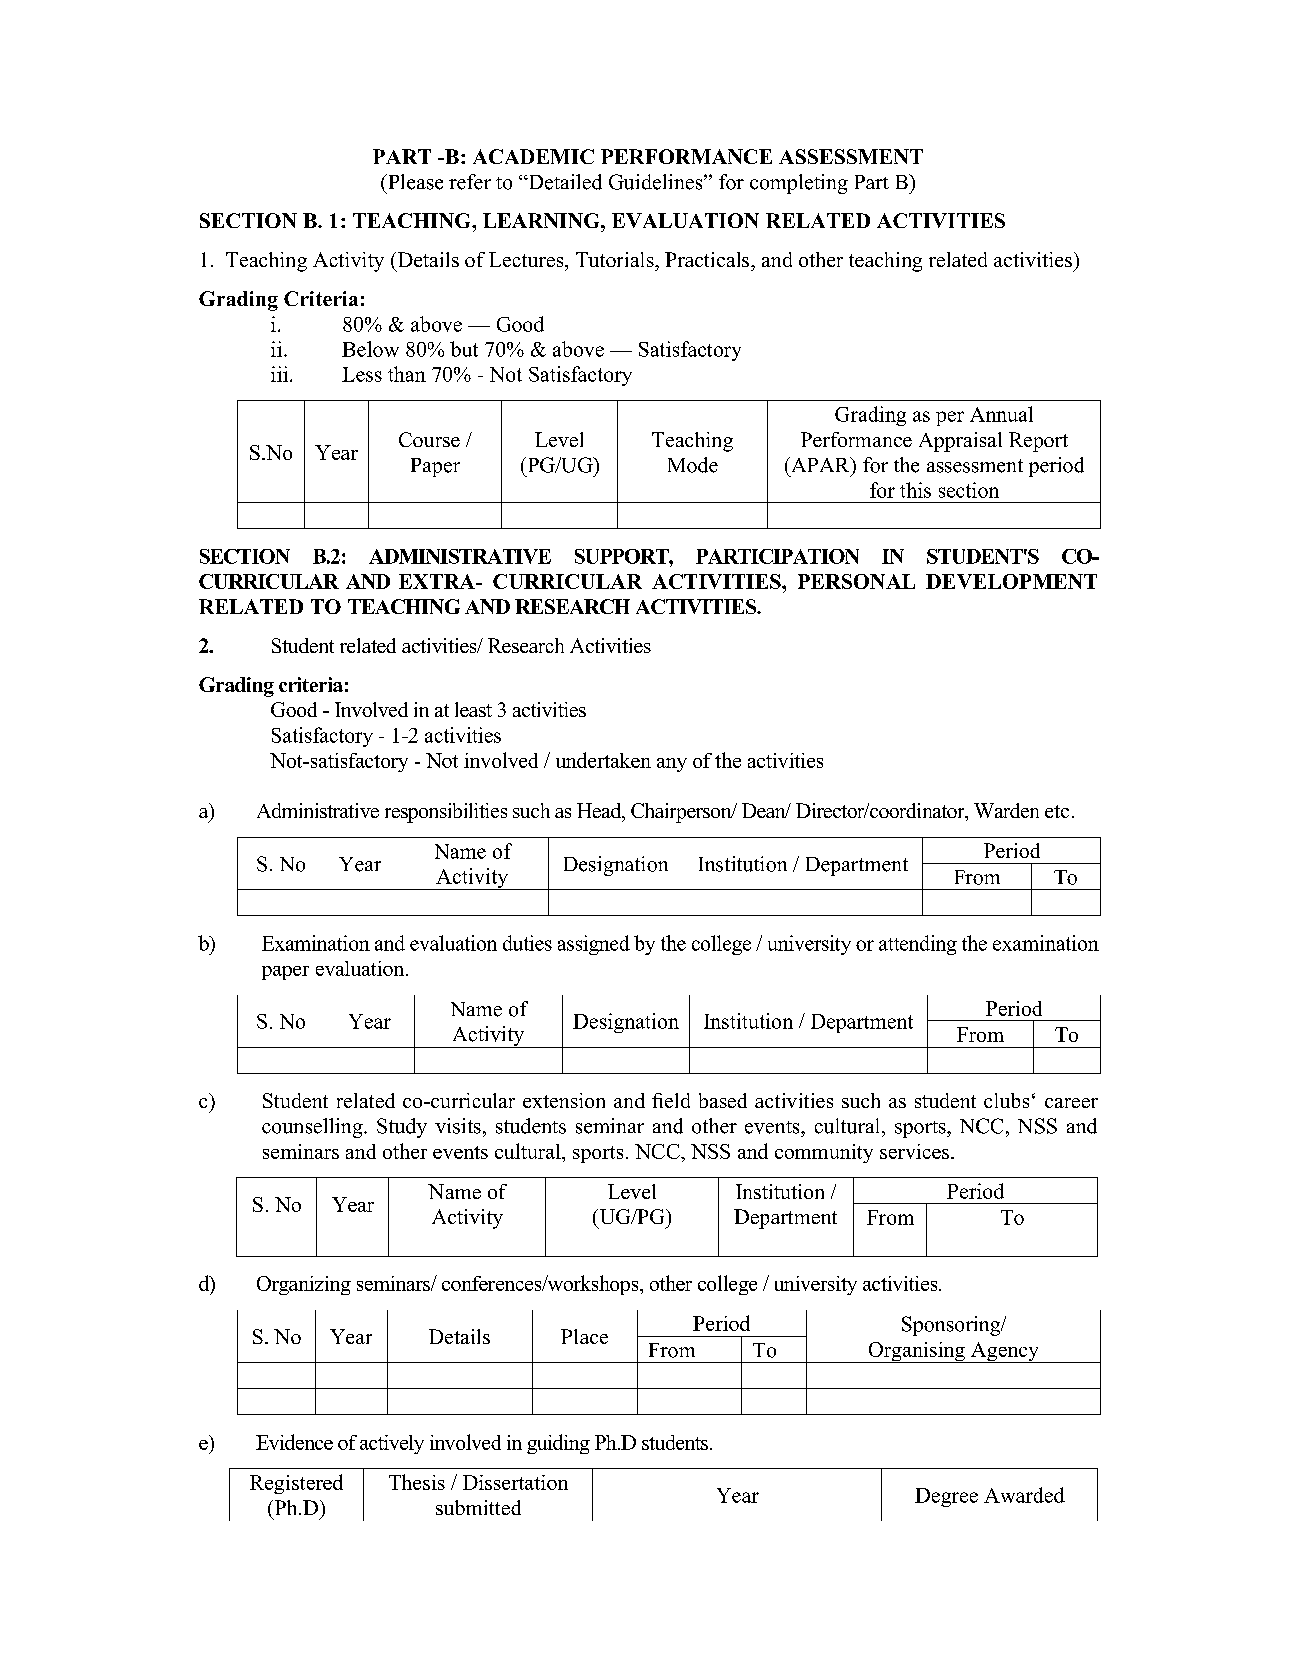  What do you see at coordinates (1011, 581) in the image?
I see `DEVELOPMENT` at bounding box center [1011, 581].
